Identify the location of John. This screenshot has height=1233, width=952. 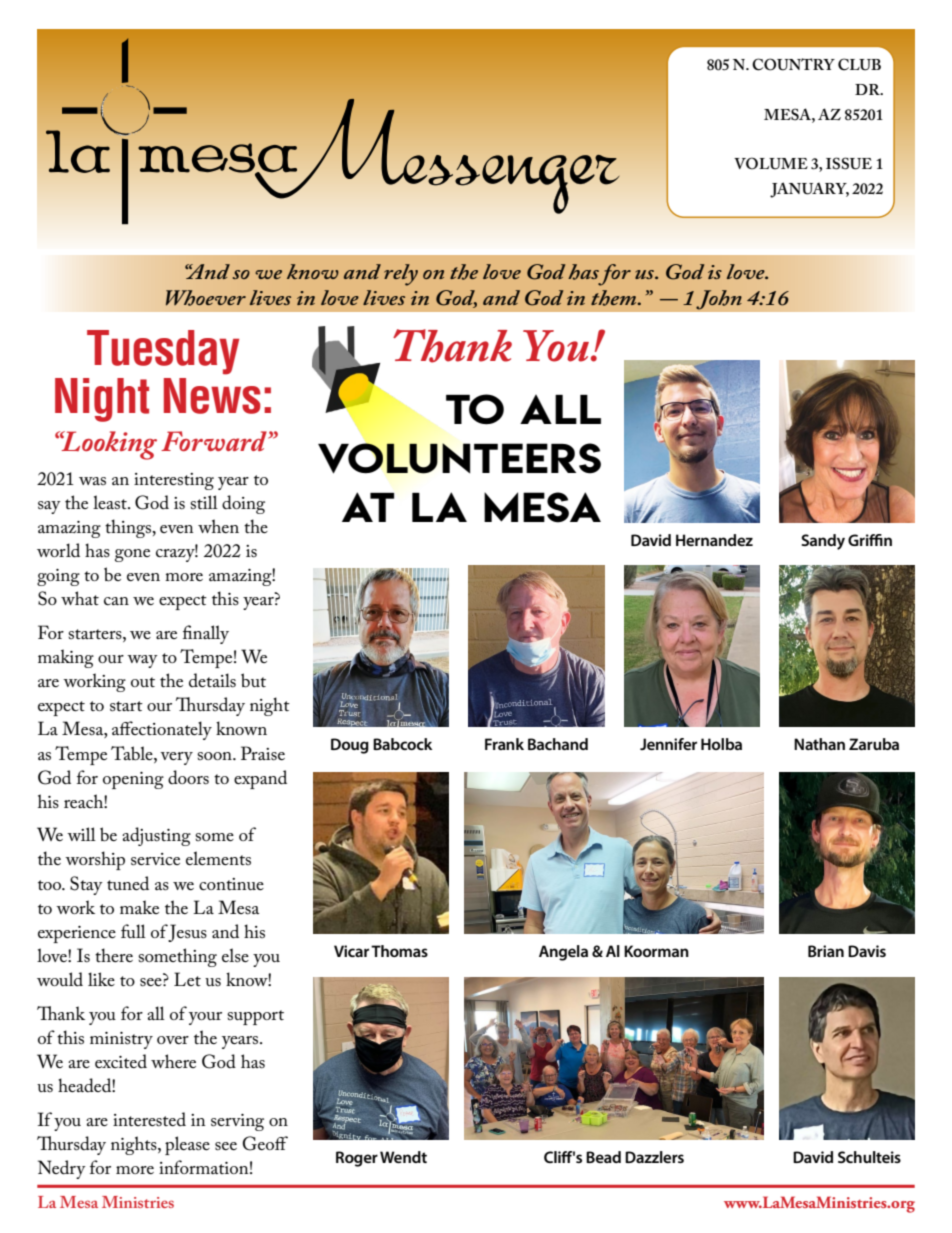
(719, 300).
